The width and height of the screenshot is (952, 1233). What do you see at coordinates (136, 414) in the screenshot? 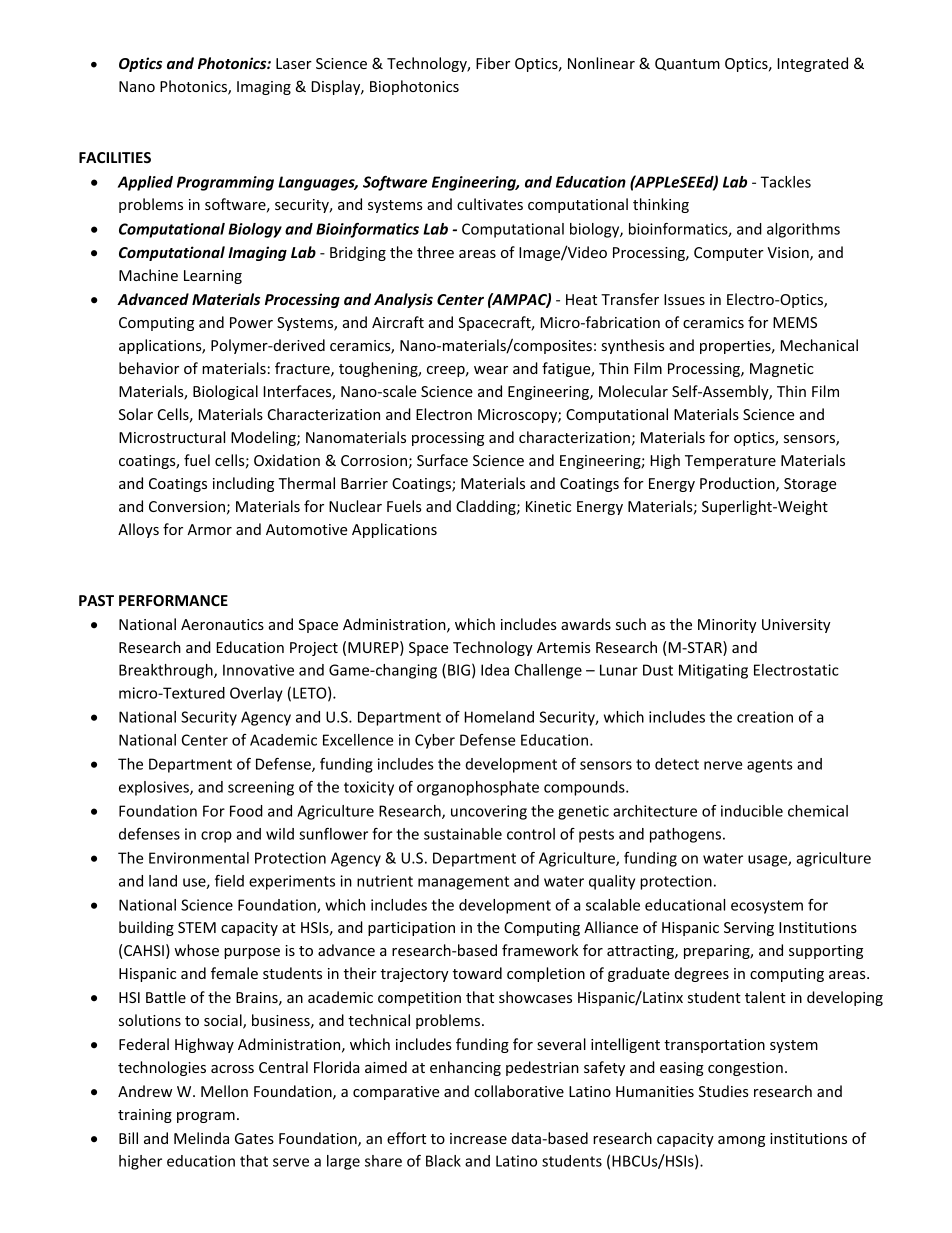
I see `Solar` at bounding box center [136, 414].
